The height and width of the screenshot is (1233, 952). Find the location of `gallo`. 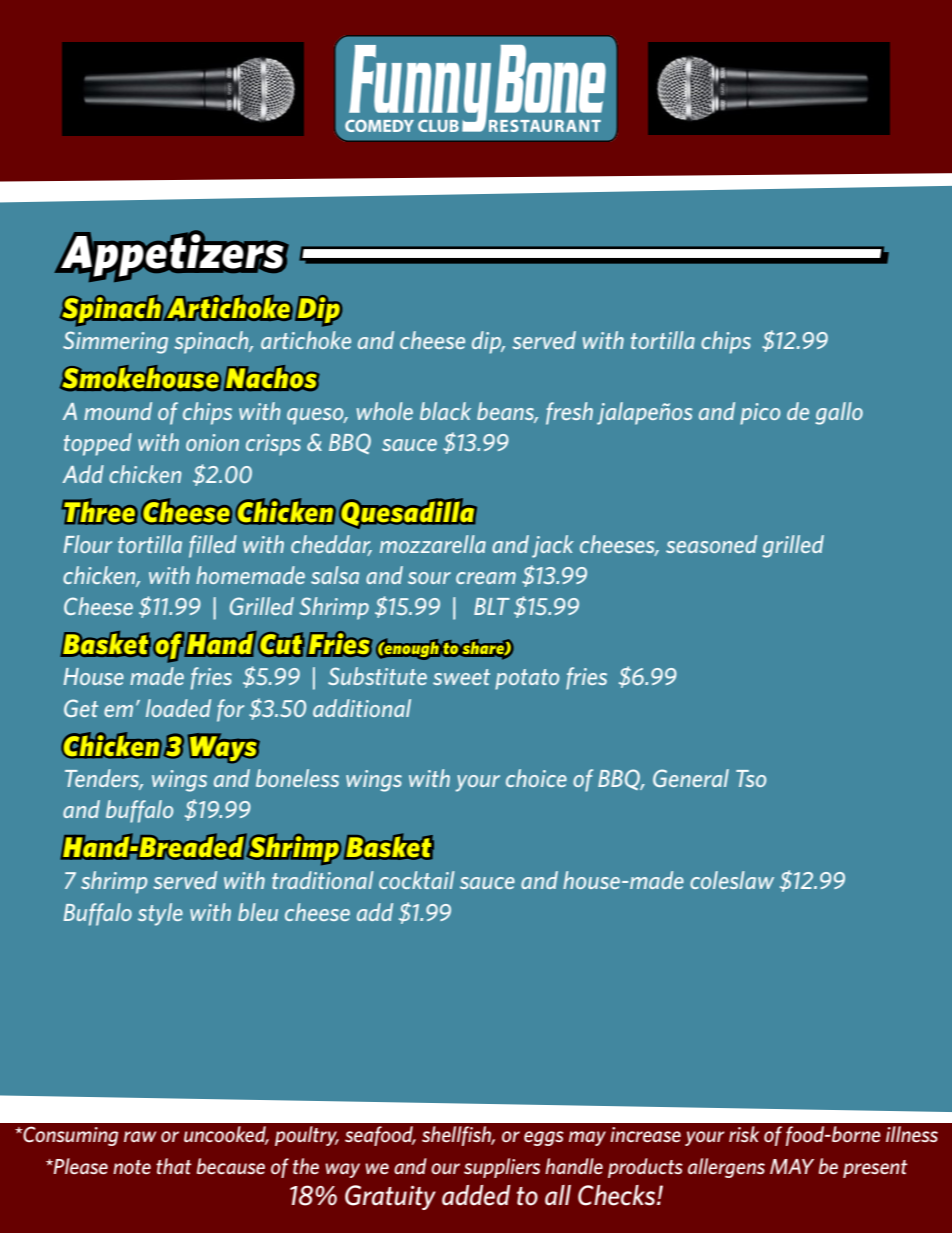

gallo is located at coordinates (839, 413).
